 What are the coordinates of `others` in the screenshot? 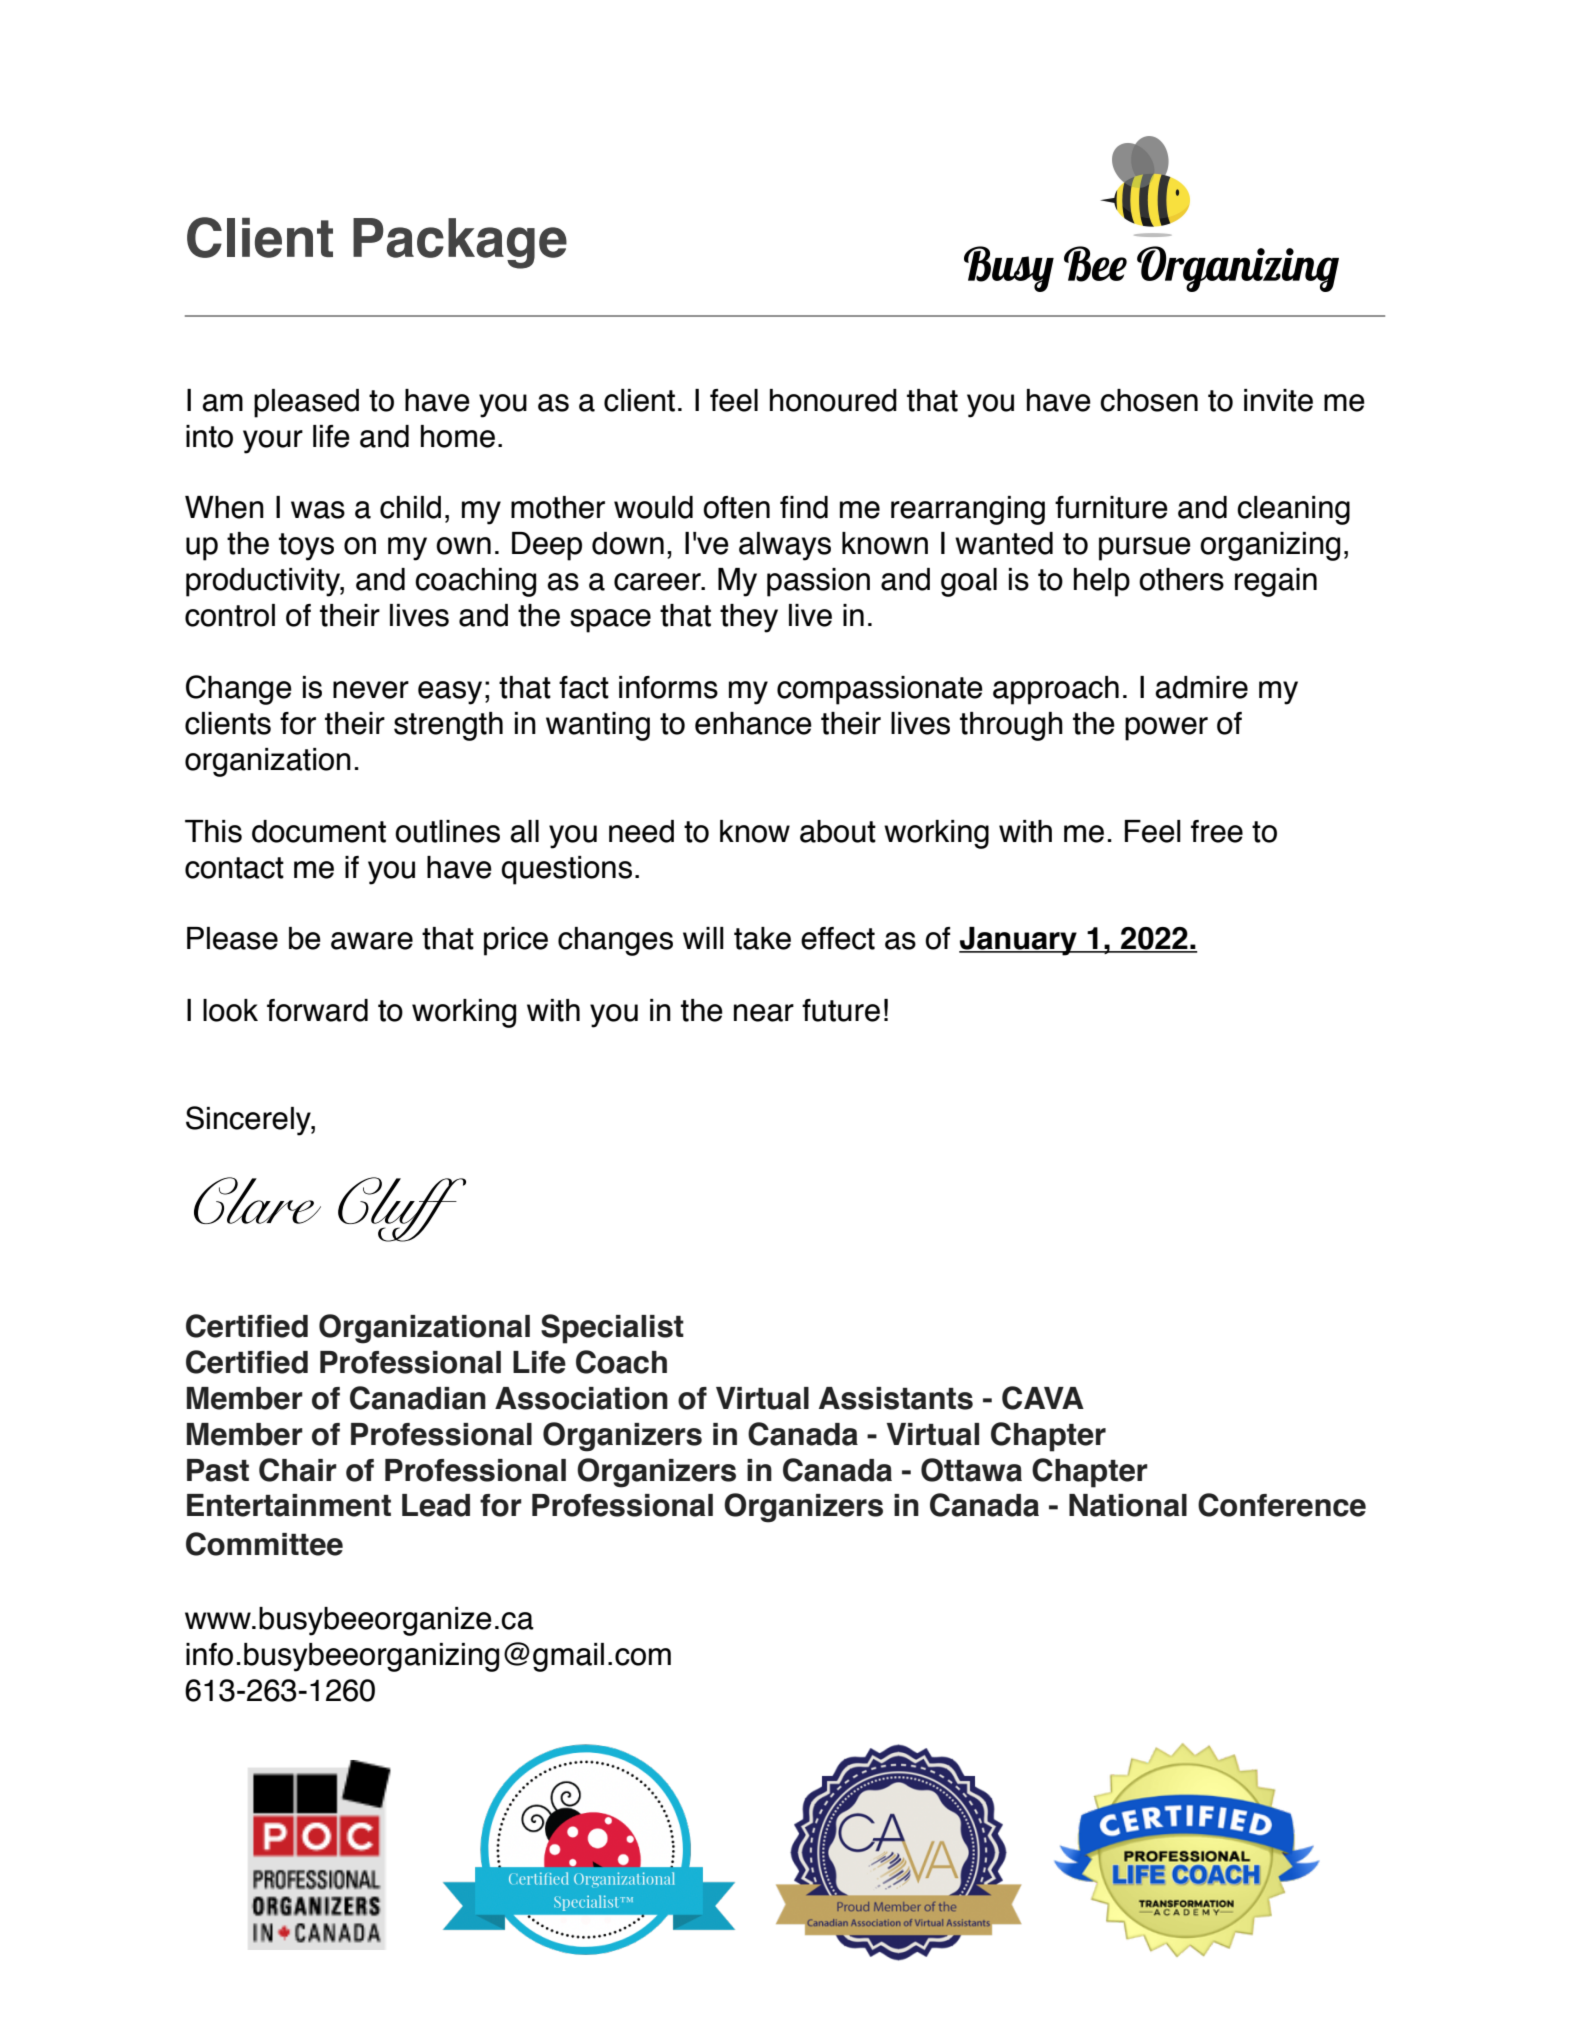 It's located at (1181, 579).
